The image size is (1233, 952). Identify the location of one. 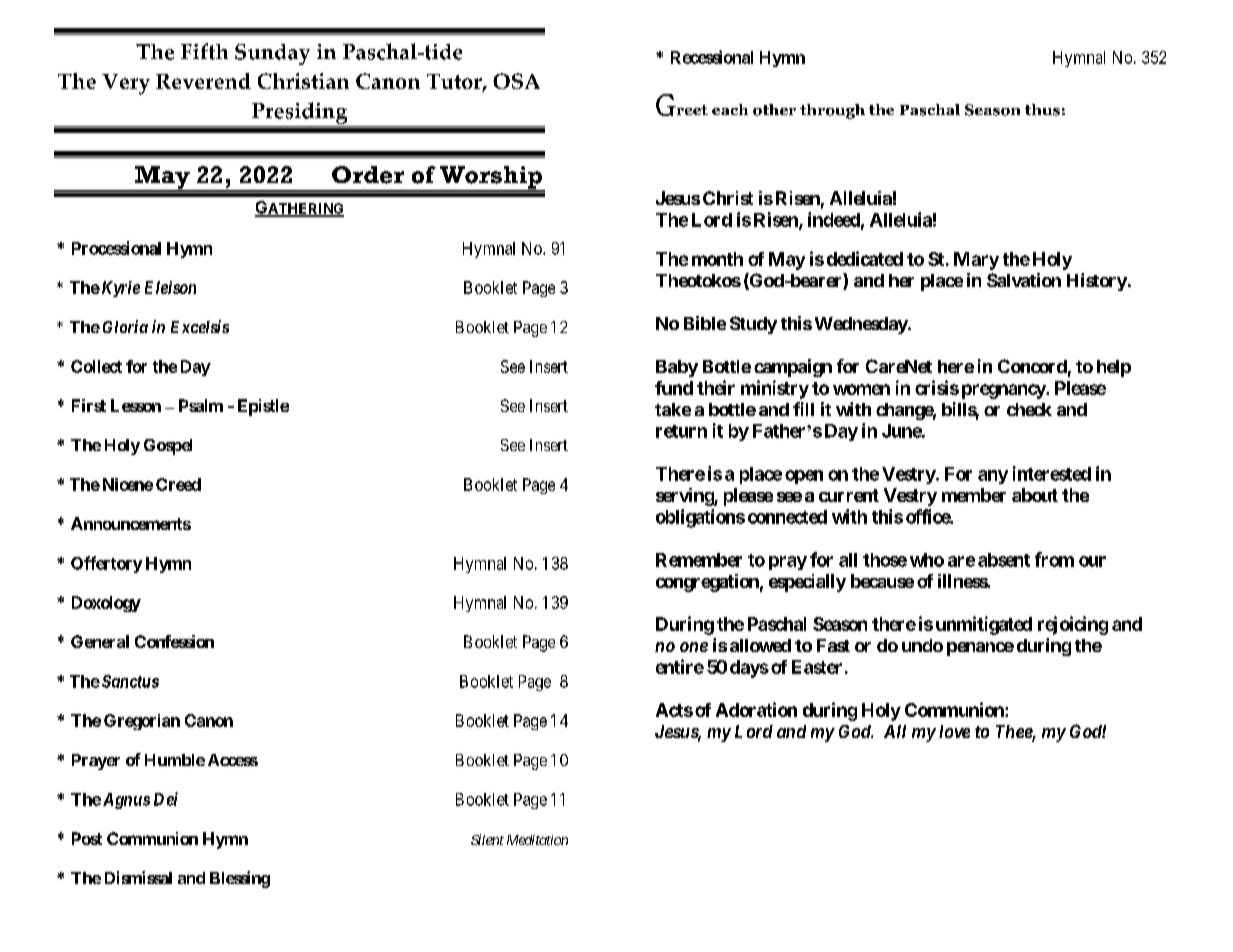
(694, 647).
